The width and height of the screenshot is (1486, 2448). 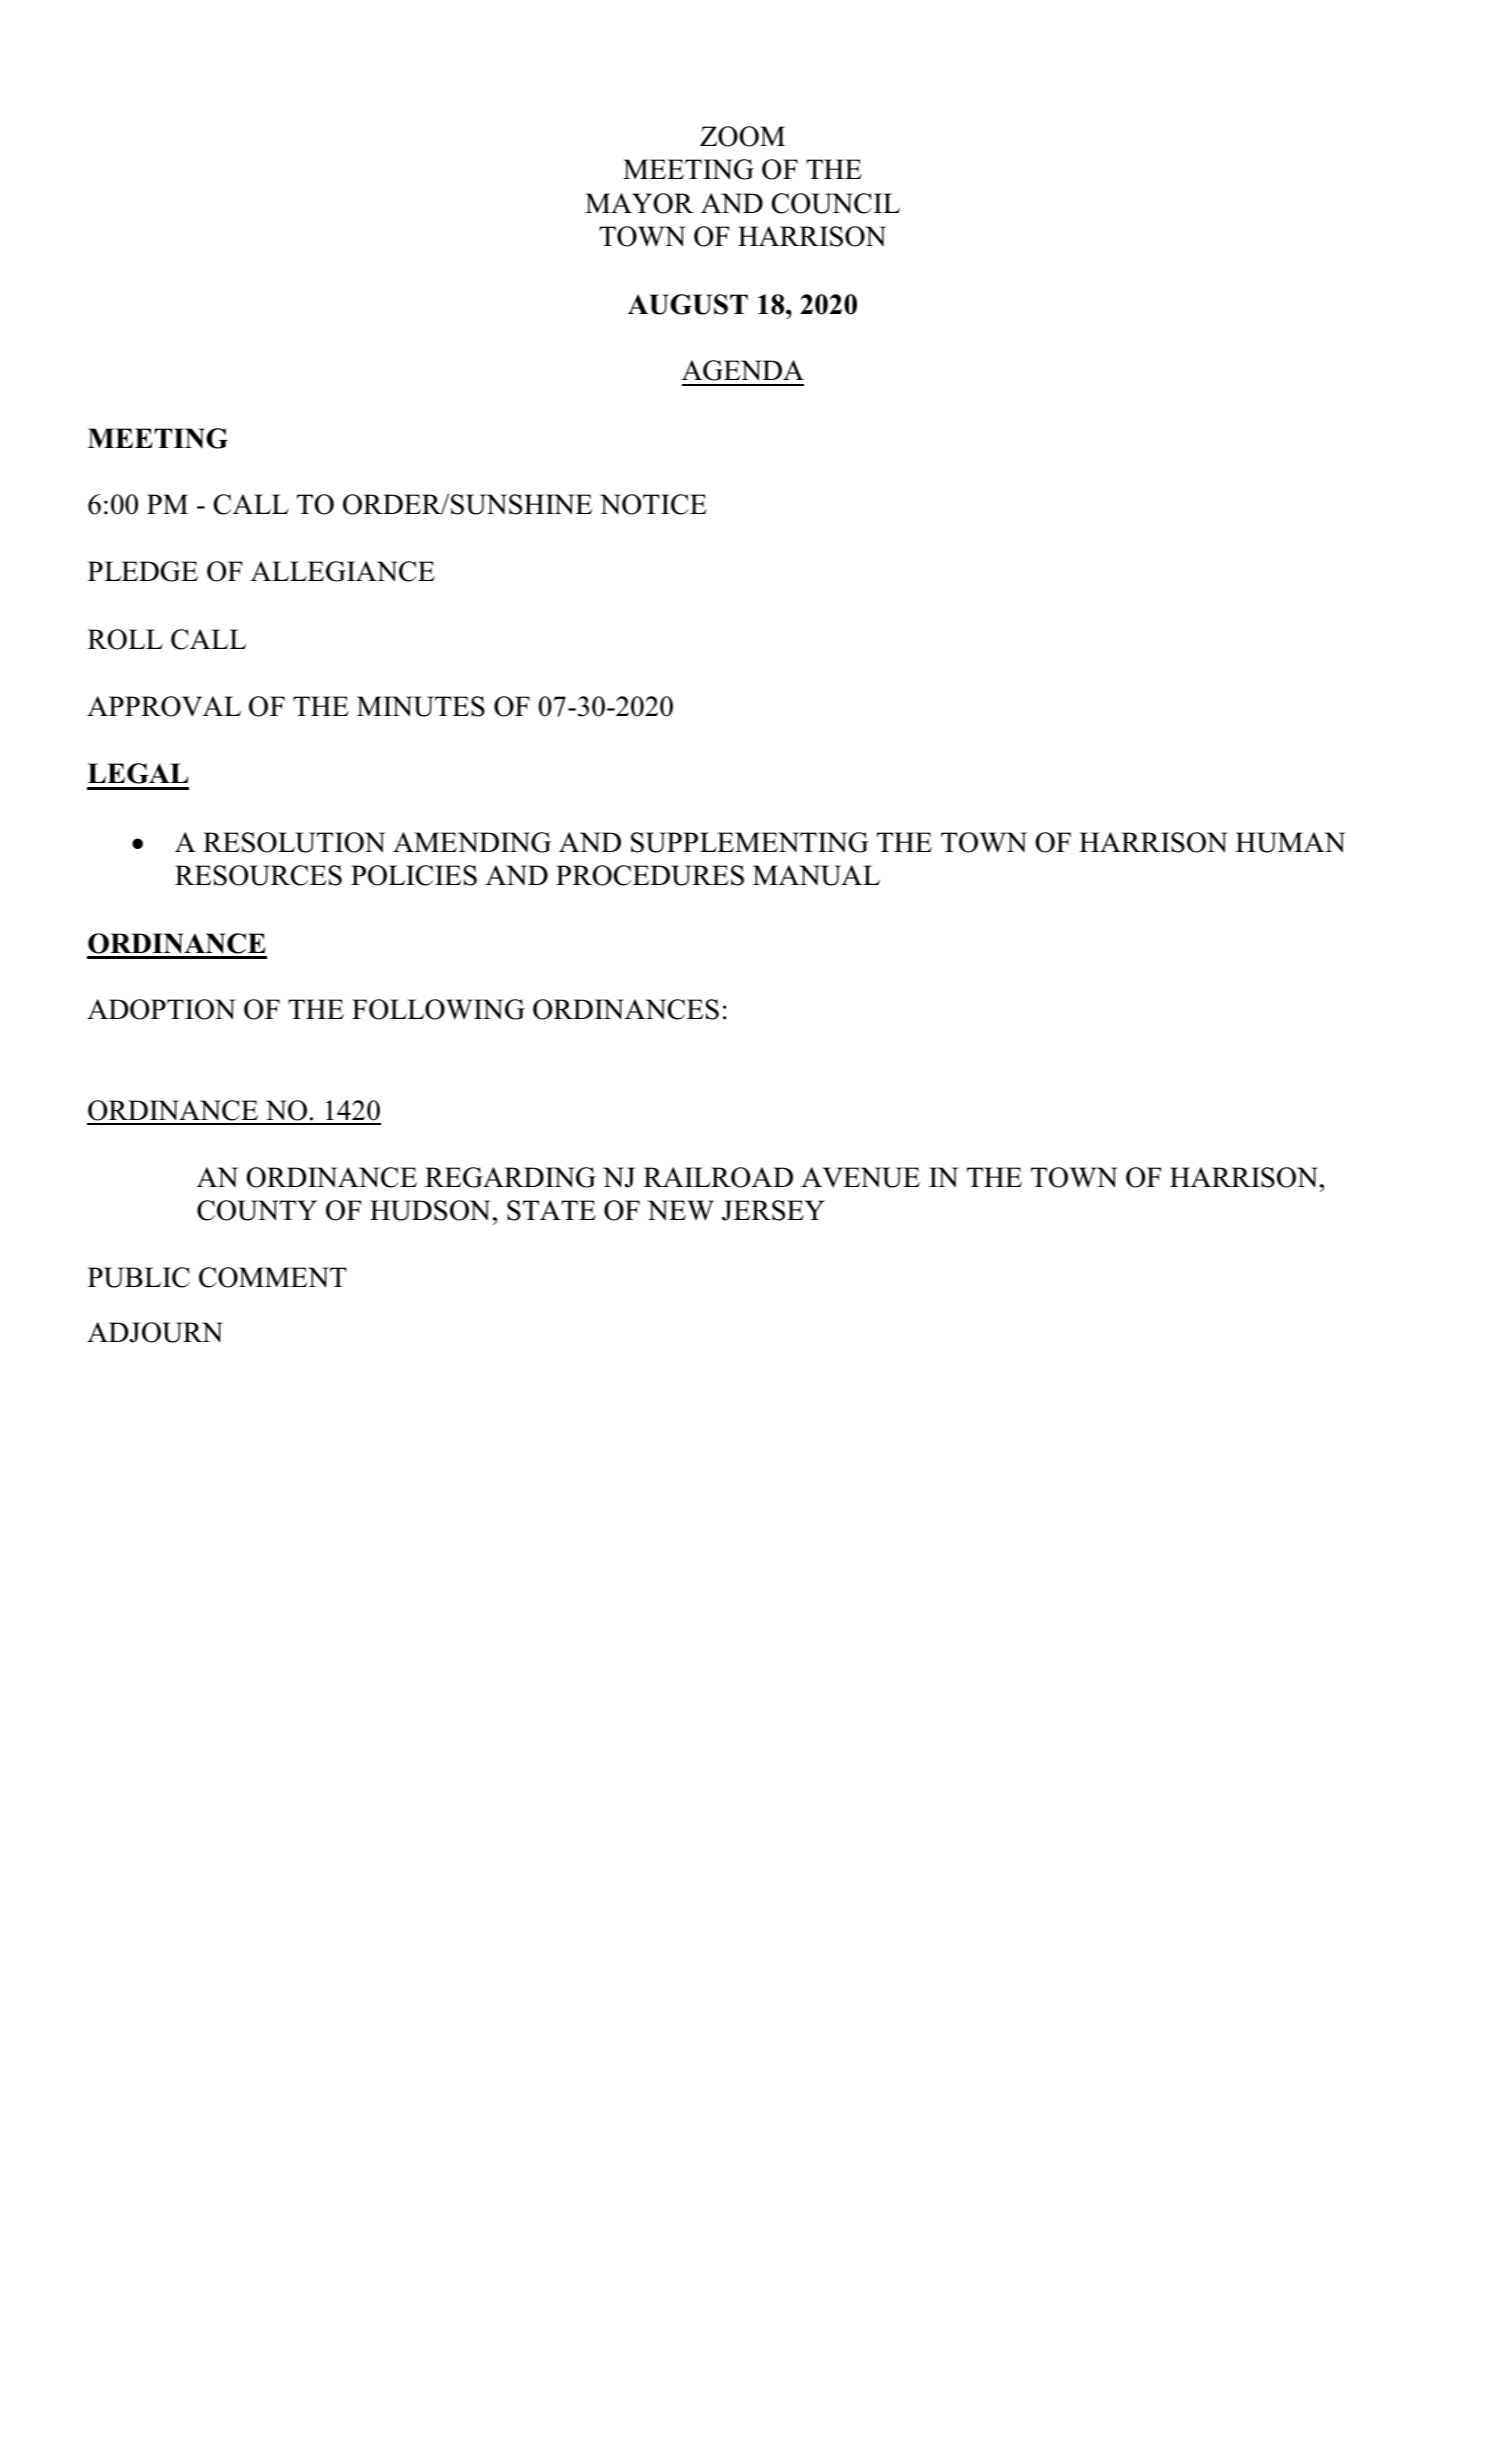 What do you see at coordinates (258, 875) in the screenshot?
I see `RESOURCES` at bounding box center [258, 875].
